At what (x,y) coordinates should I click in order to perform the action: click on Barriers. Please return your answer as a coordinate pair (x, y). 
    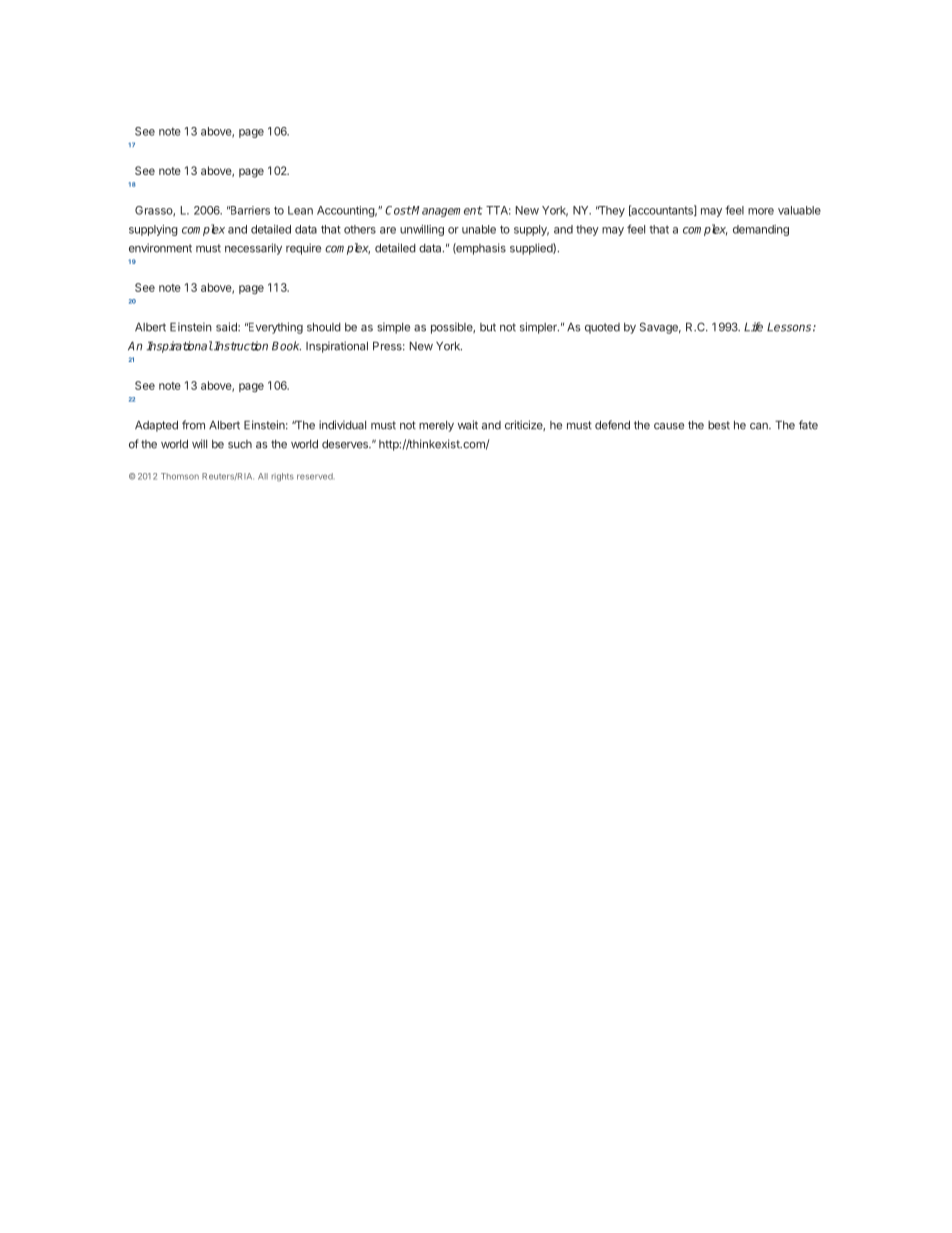
    Looking at the image, I should click on (249, 210).
